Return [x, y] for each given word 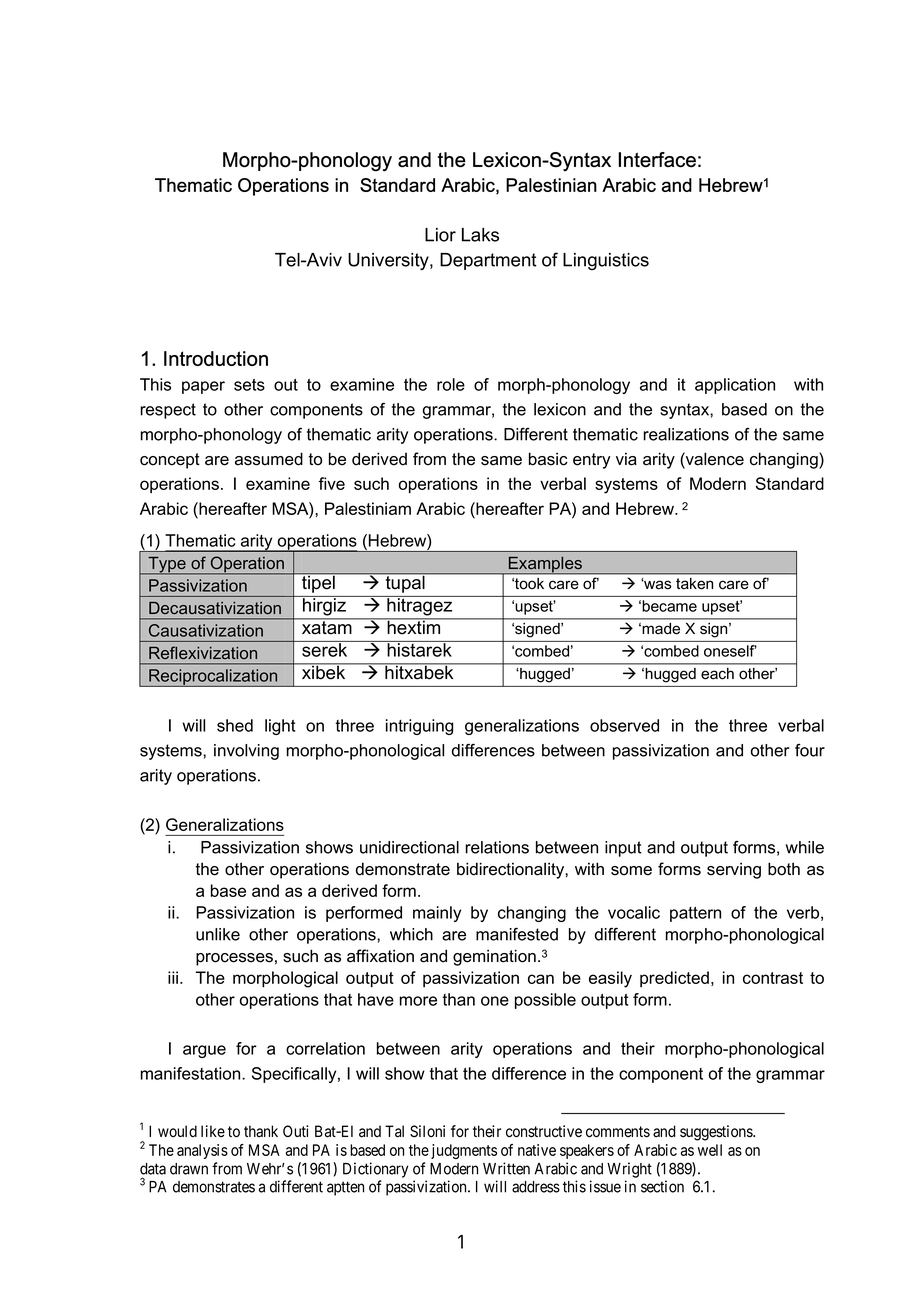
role [451, 384]
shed [235, 725]
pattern [695, 914]
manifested [517, 934]
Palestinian [551, 185]
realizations [686, 434]
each [717, 673]
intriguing [419, 727]
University [389, 261]
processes [234, 959]
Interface [657, 160]
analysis [202, 1151]
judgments [464, 1151]
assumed [269, 459]
